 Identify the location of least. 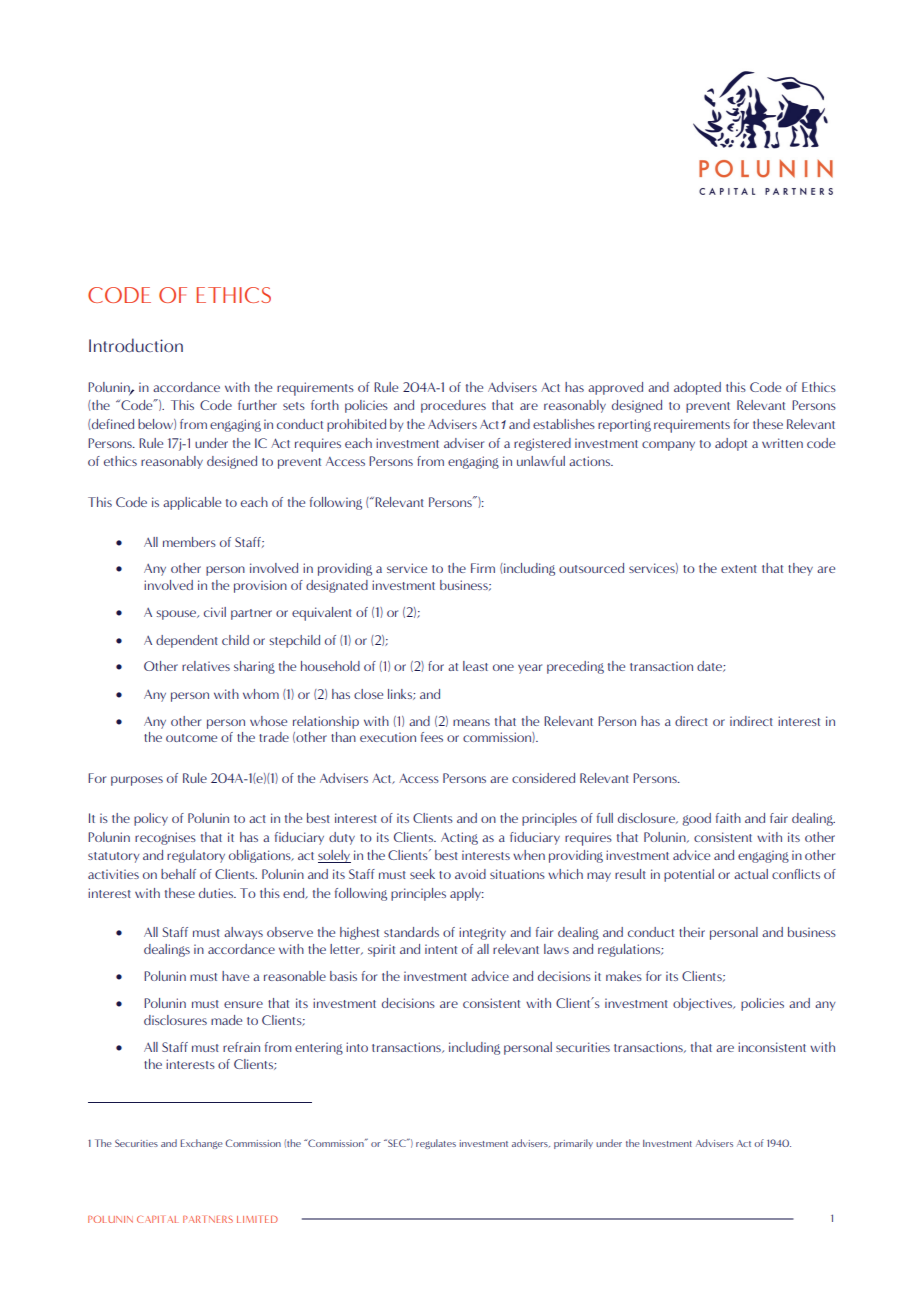
(475, 666).
